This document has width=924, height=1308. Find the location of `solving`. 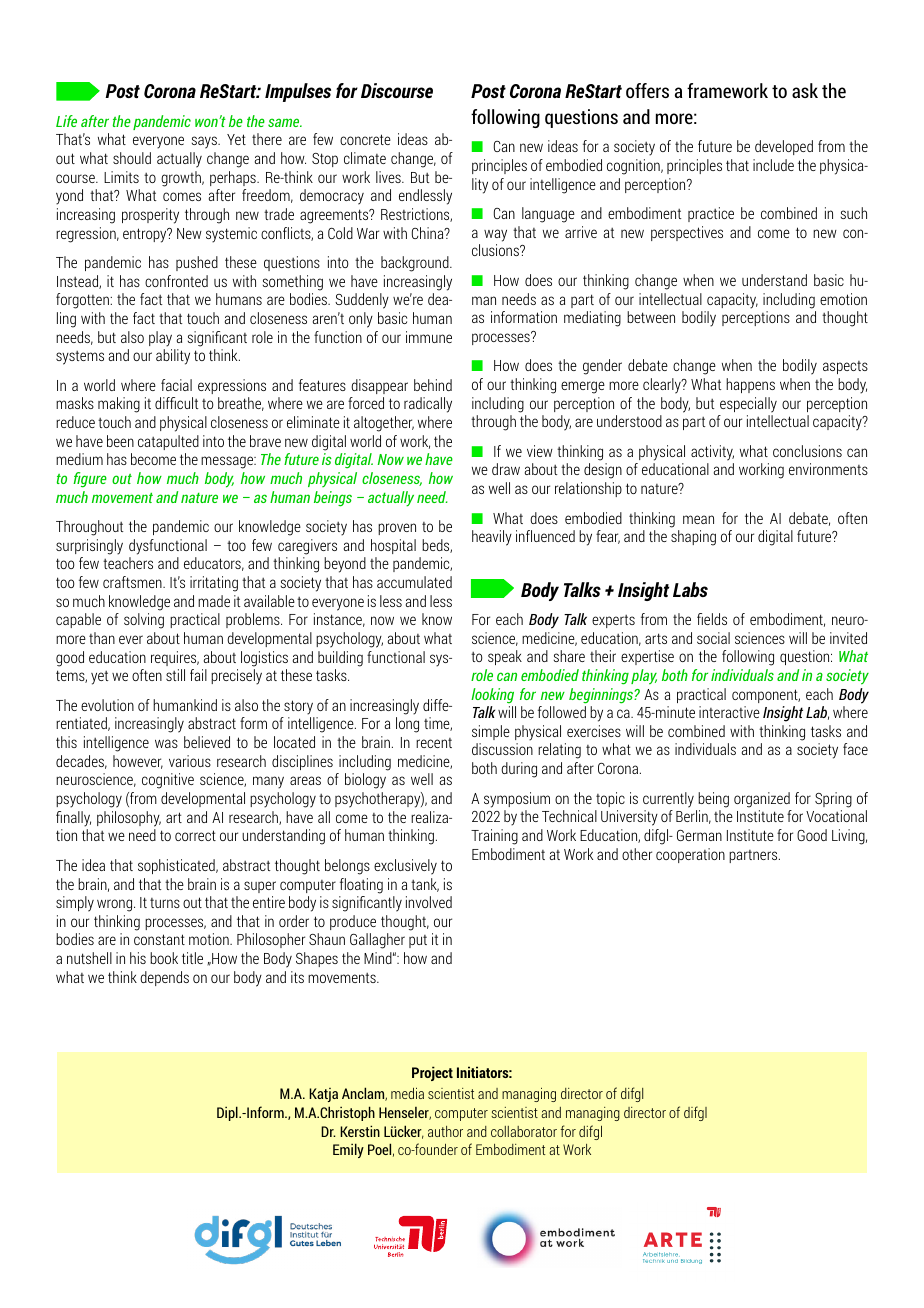

solving is located at coordinates (144, 621).
